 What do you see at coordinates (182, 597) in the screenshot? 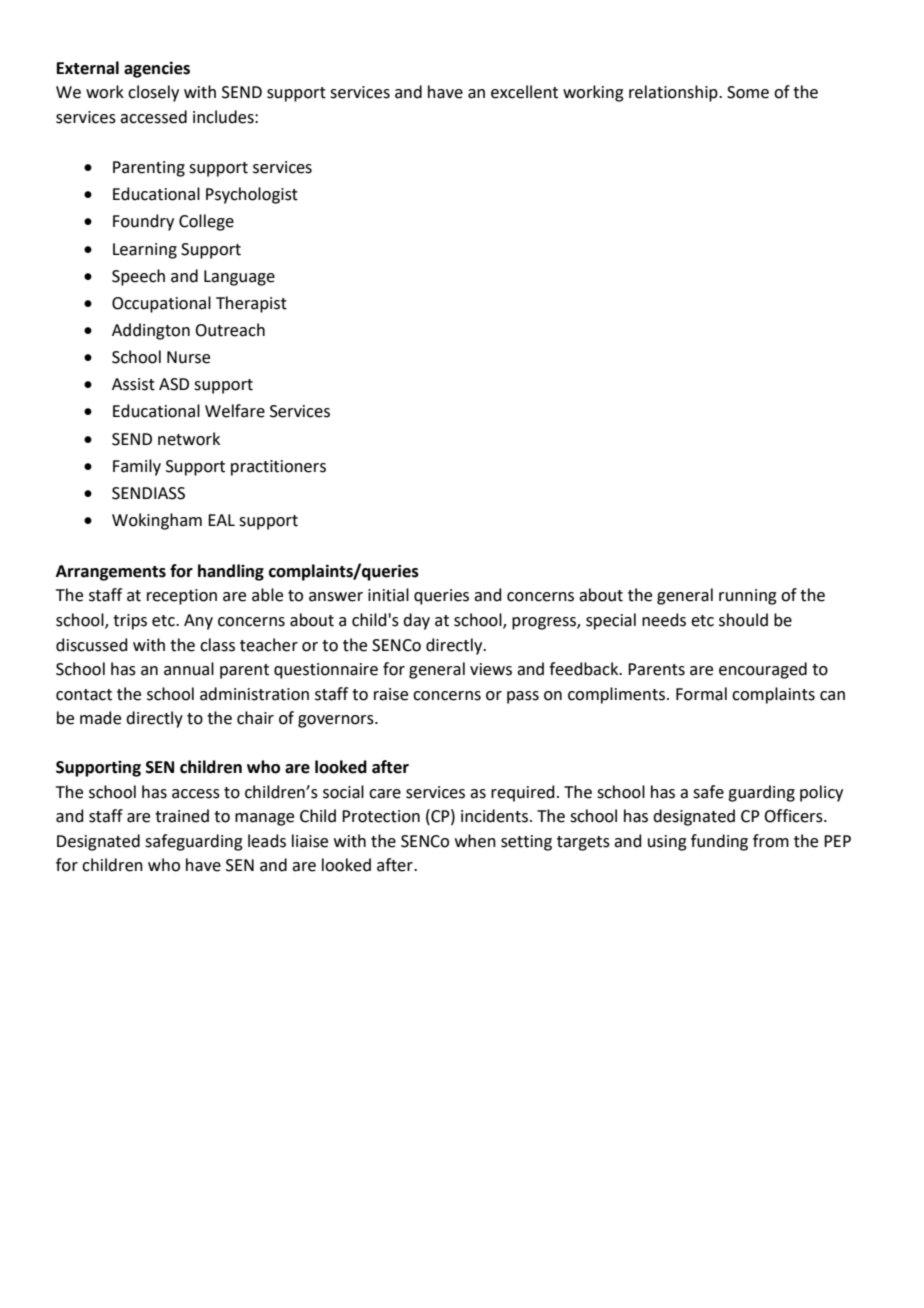
I see `reception` at bounding box center [182, 597].
